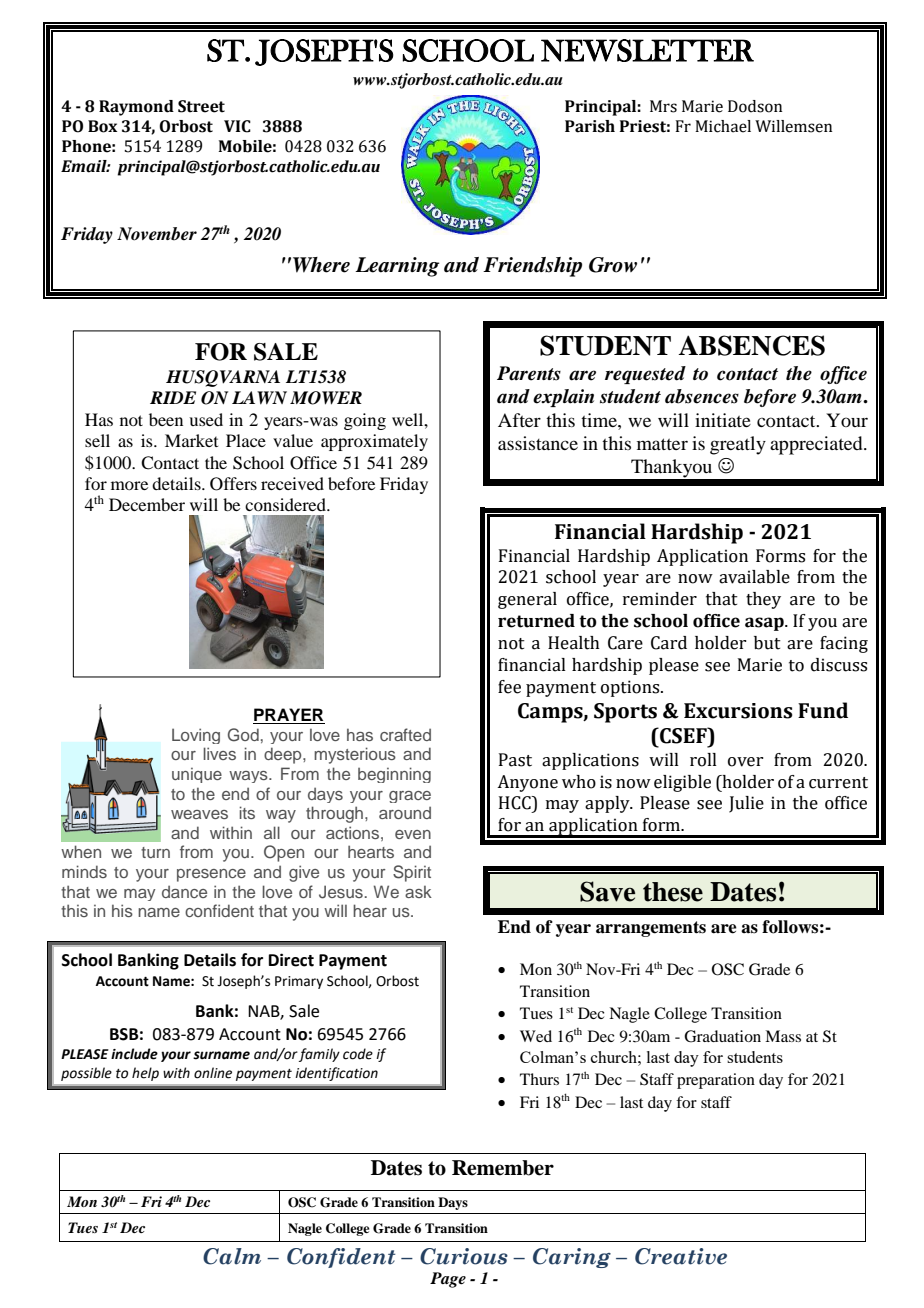 The image size is (924, 1308). I want to click on Street, so click(201, 106).
